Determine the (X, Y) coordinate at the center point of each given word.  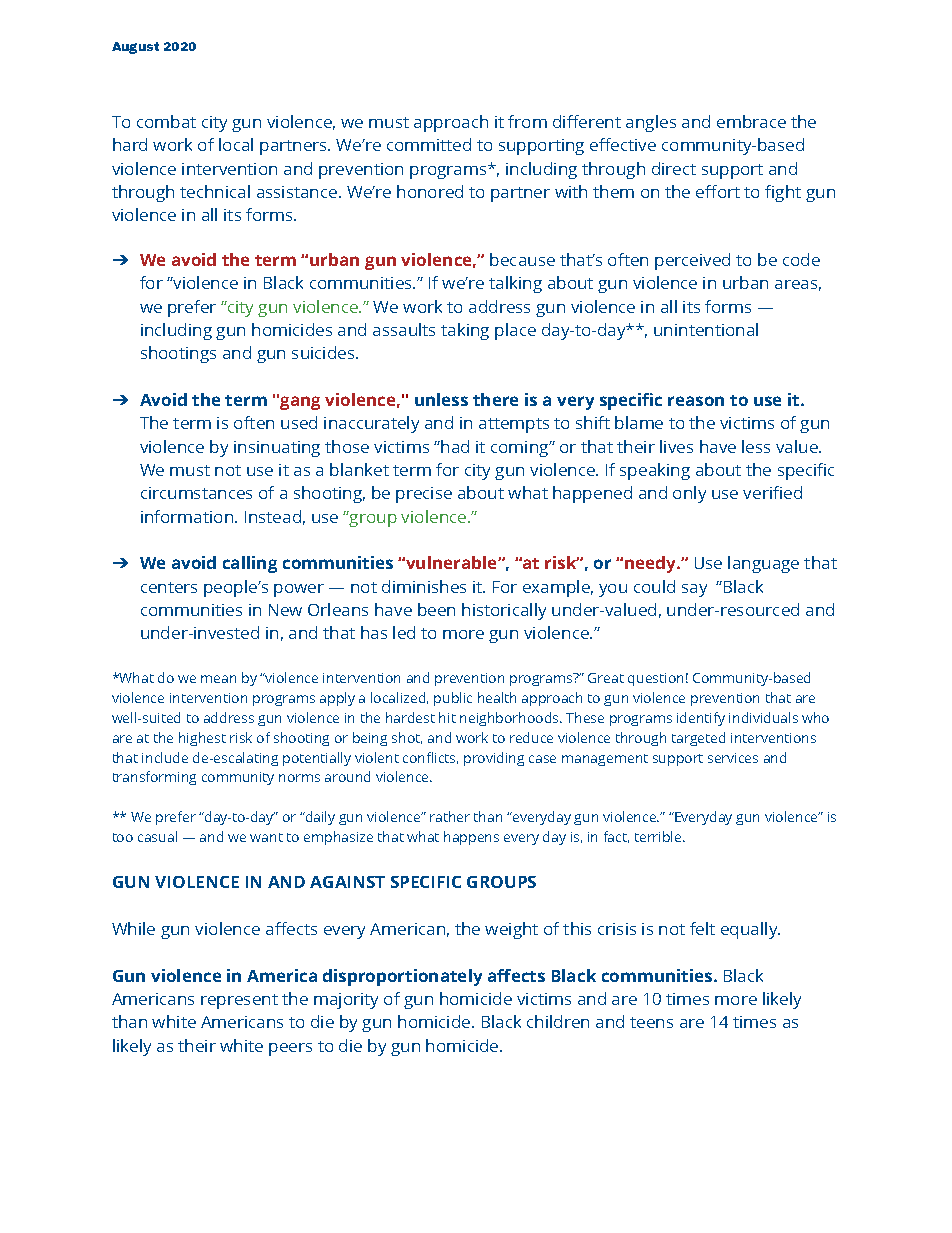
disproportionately (402, 977)
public (453, 699)
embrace (751, 121)
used (299, 422)
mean (218, 679)
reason (696, 401)
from (527, 121)
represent (239, 1001)
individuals (763, 717)
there (495, 399)
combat (166, 121)
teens (651, 1022)
